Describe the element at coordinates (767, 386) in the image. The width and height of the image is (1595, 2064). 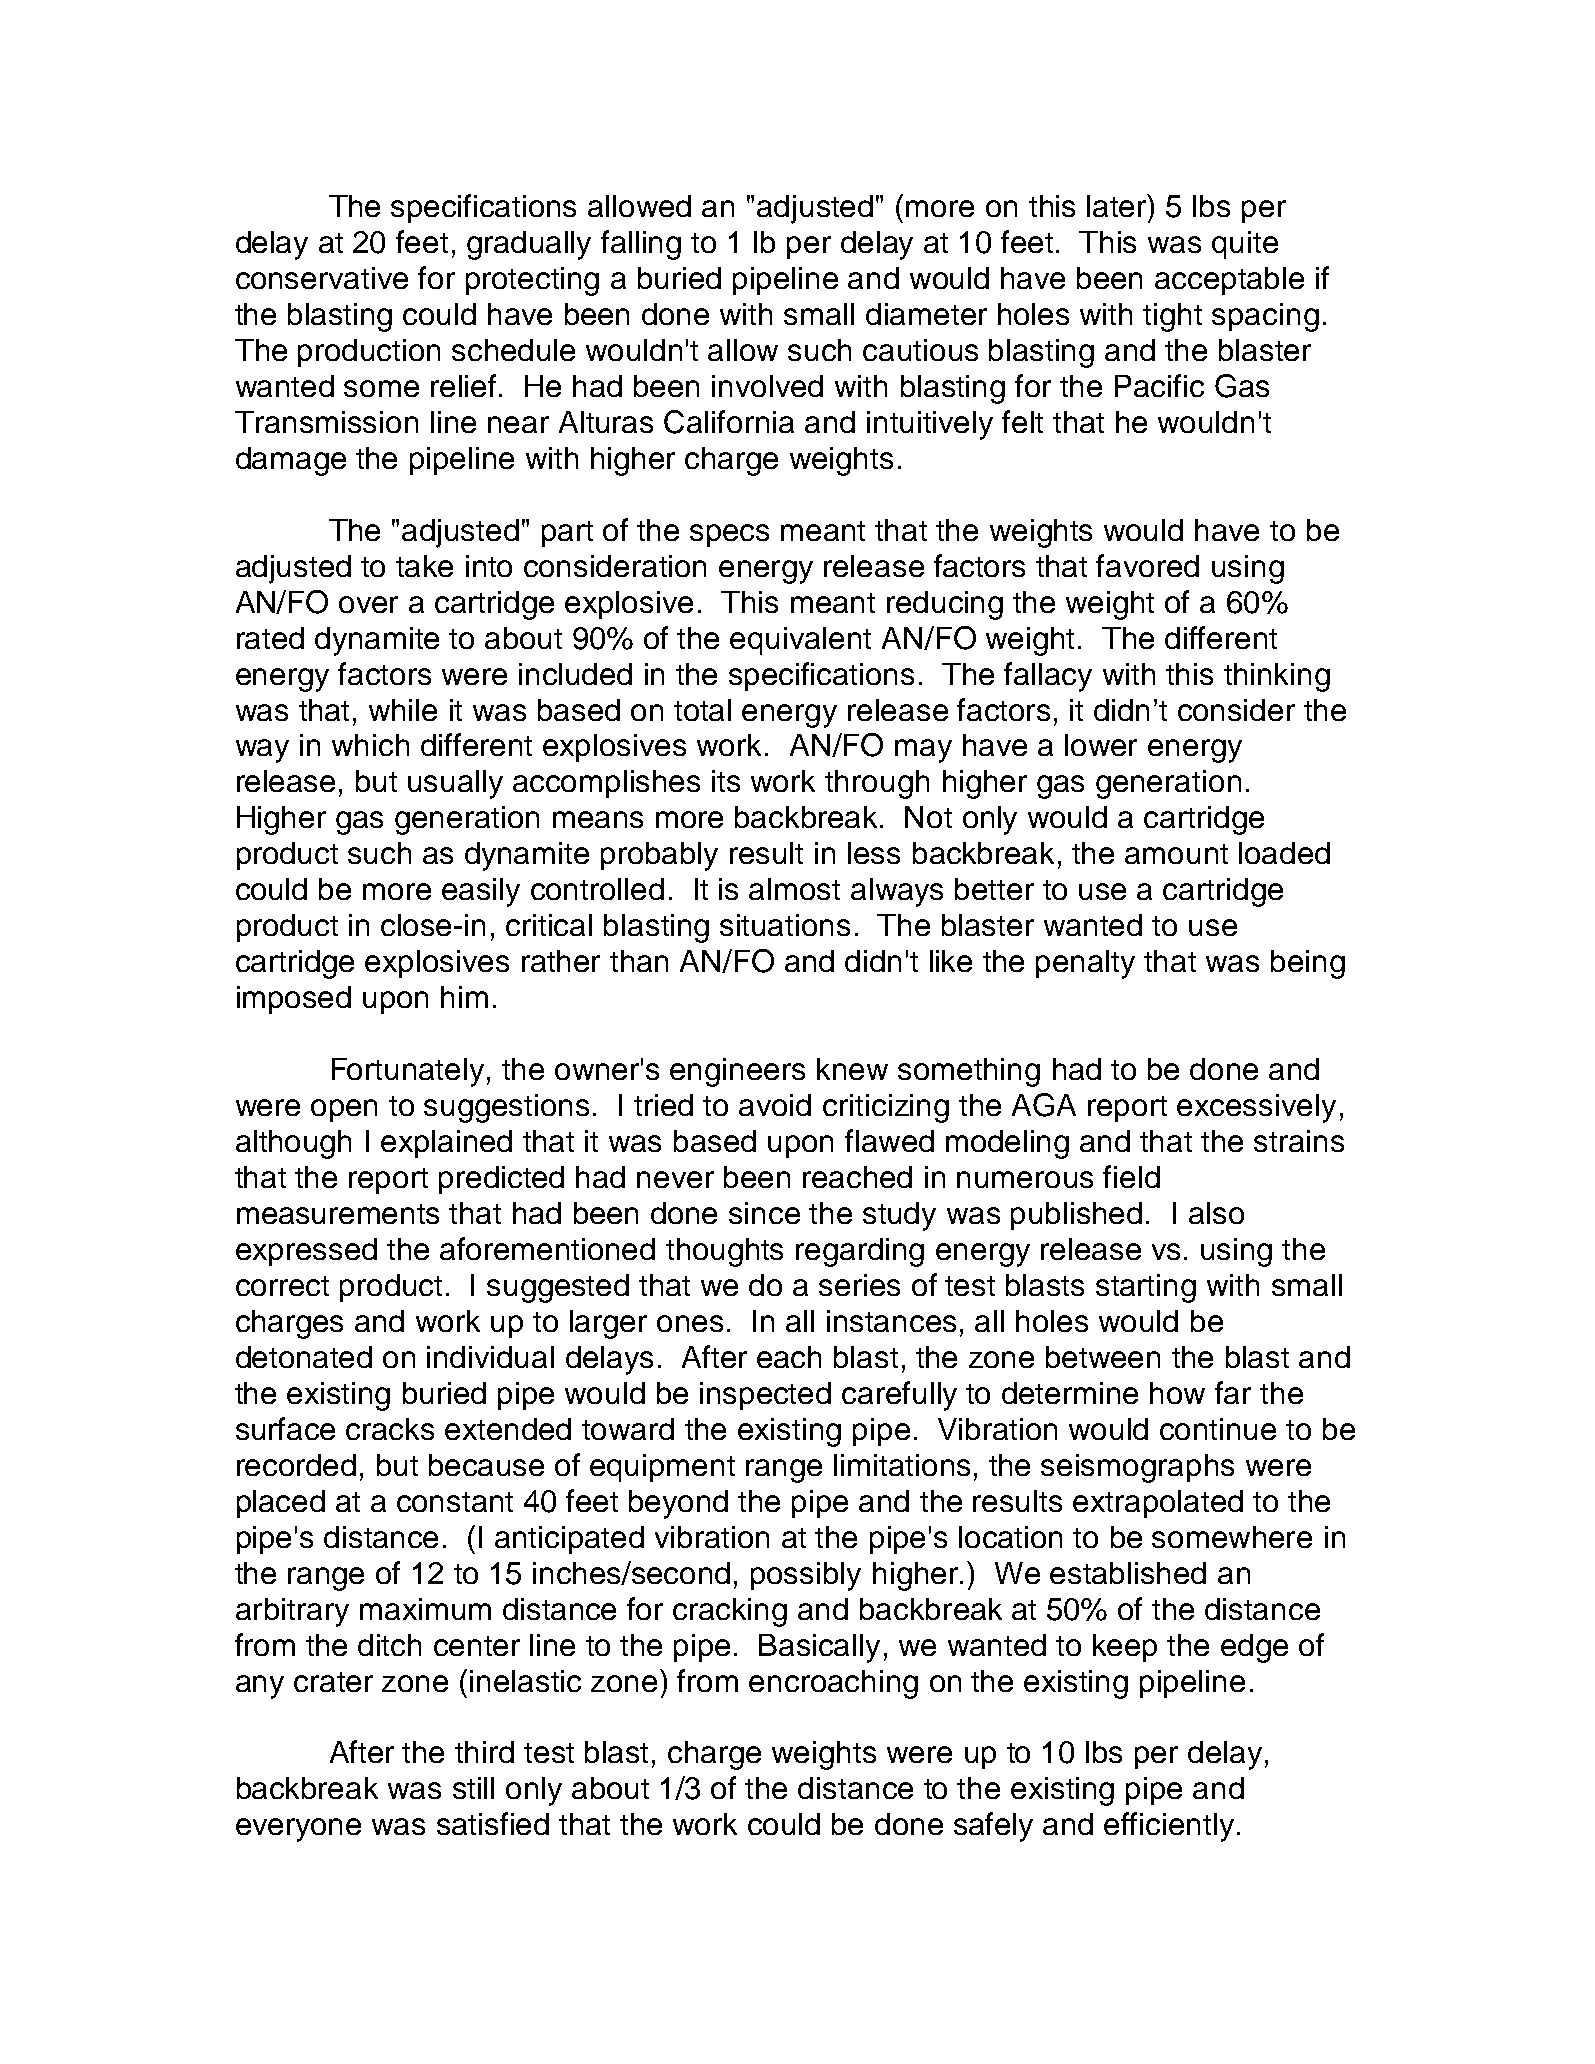
I see `involved` at that location.
